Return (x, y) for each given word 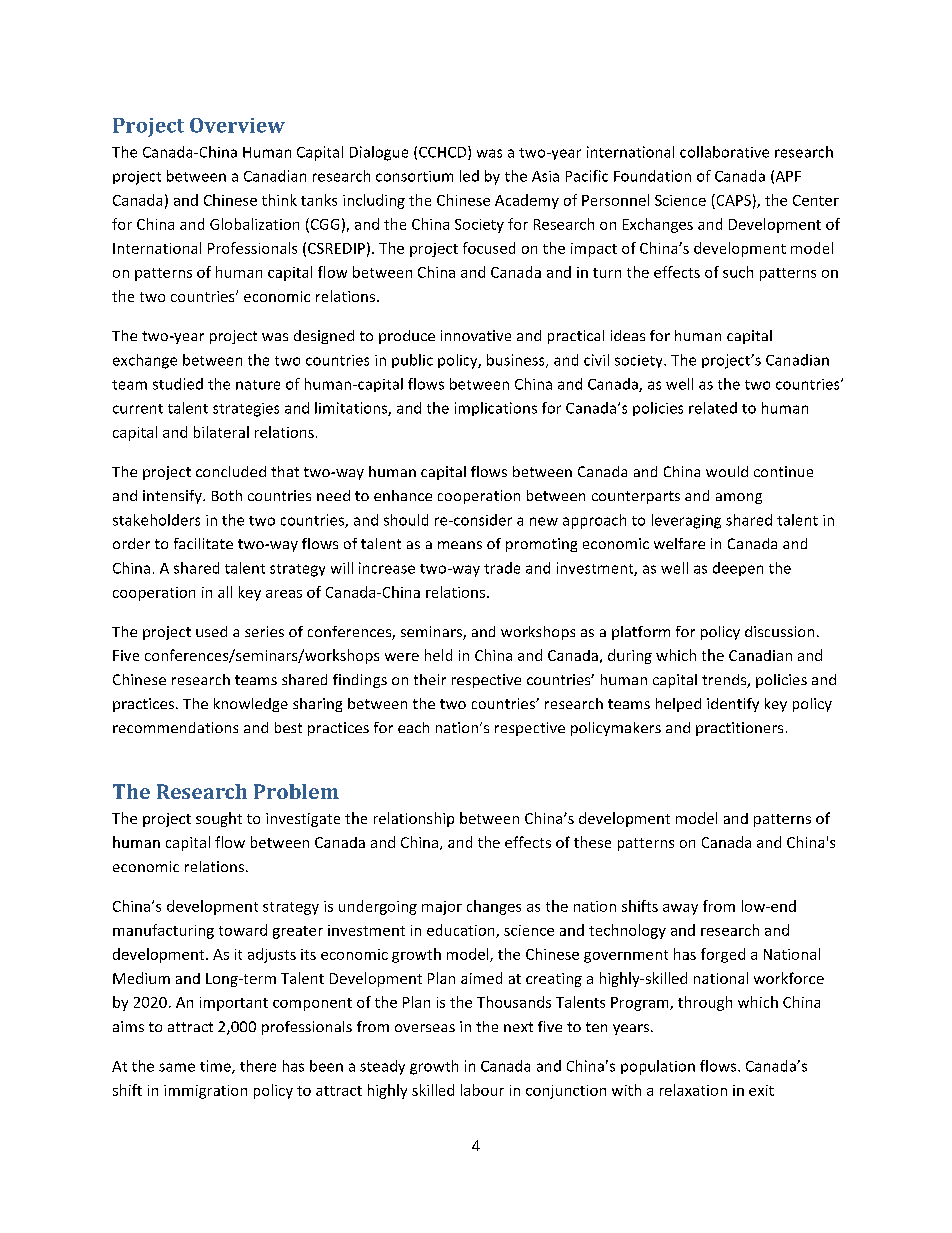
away (680, 909)
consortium (414, 176)
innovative (476, 335)
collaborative (724, 152)
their (430, 679)
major (442, 908)
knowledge (251, 705)
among (739, 498)
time (216, 1067)
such (738, 272)
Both (227, 495)
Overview (237, 125)
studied (178, 384)
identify (733, 705)
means (460, 545)
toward (243, 930)
